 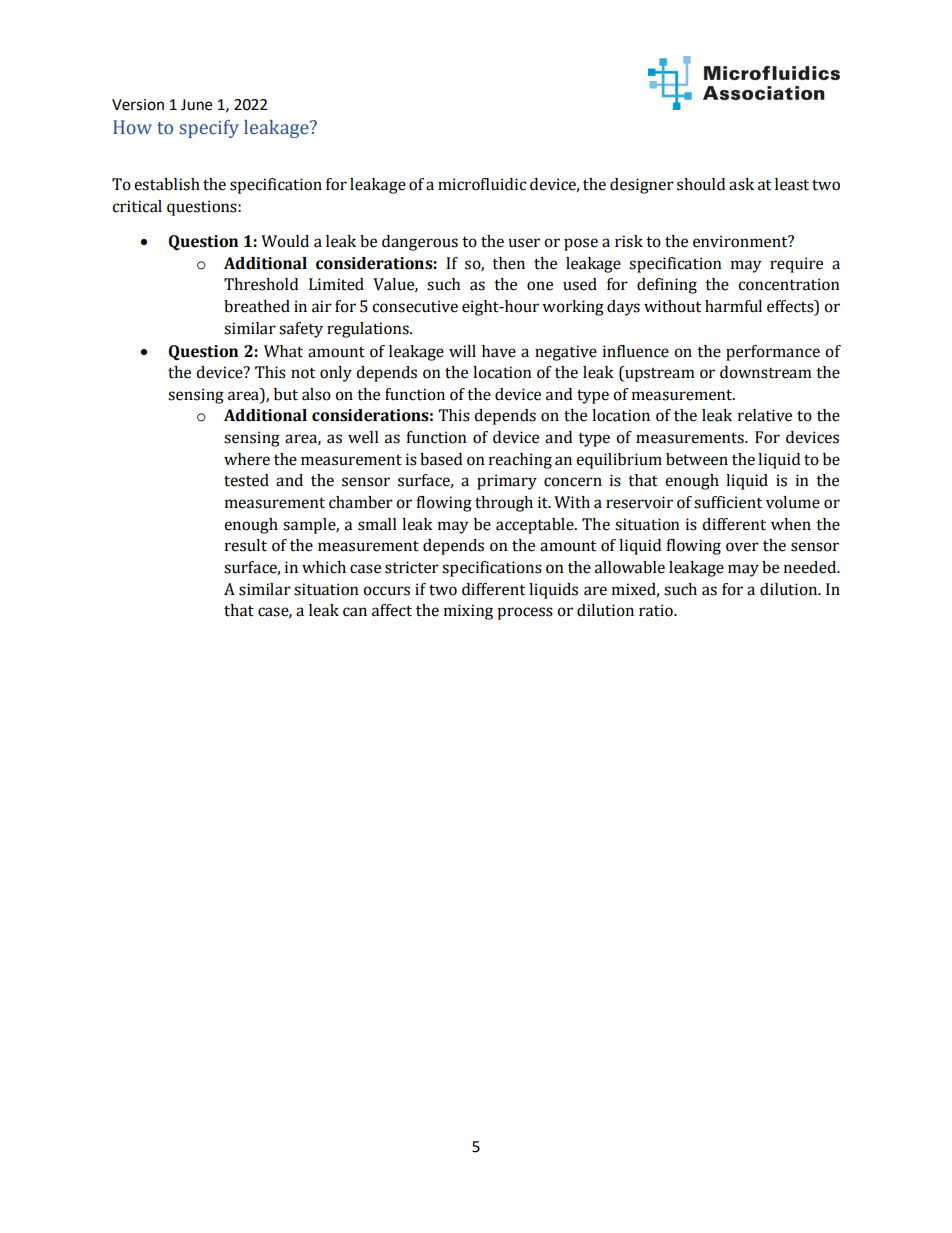 I want to click on based, so click(x=441, y=459).
